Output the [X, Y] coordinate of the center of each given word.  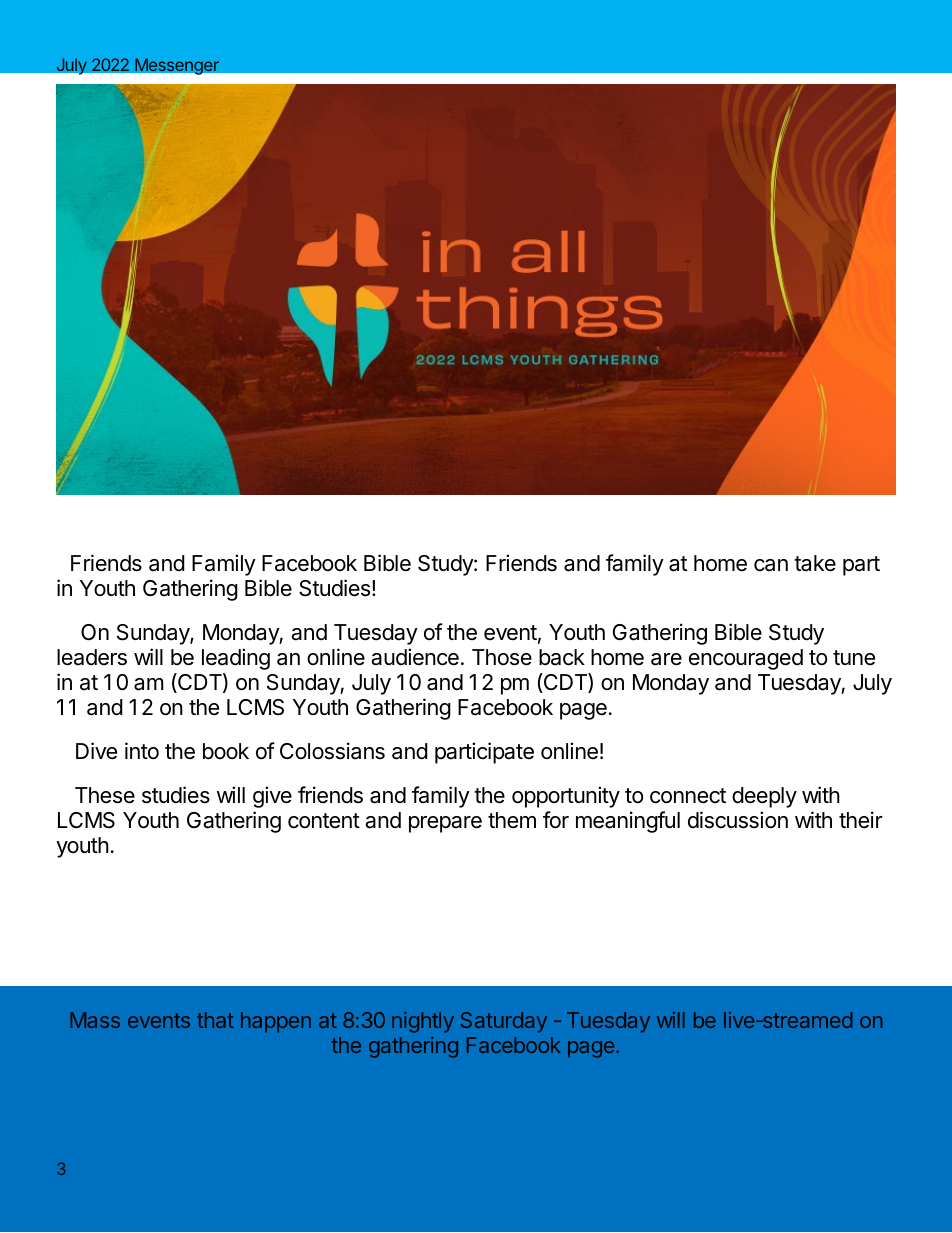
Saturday [504, 1022]
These [105, 795]
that [215, 1020]
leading [236, 659]
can [771, 565]
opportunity [566, 797]
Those [502, 657]
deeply [764, 797]
